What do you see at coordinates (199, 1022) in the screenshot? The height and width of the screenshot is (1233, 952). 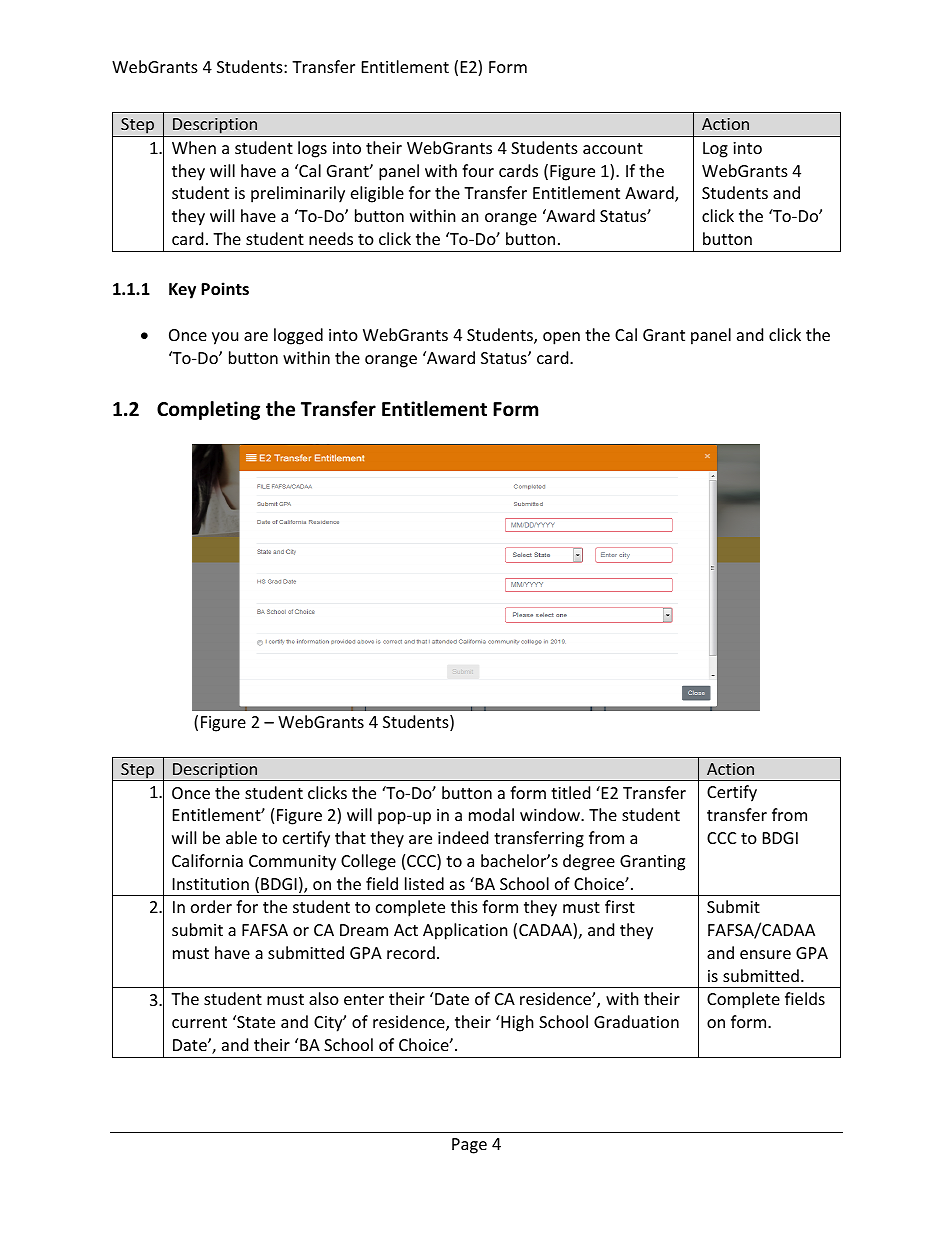 I see `current` at bounding box center [199, 1022].
